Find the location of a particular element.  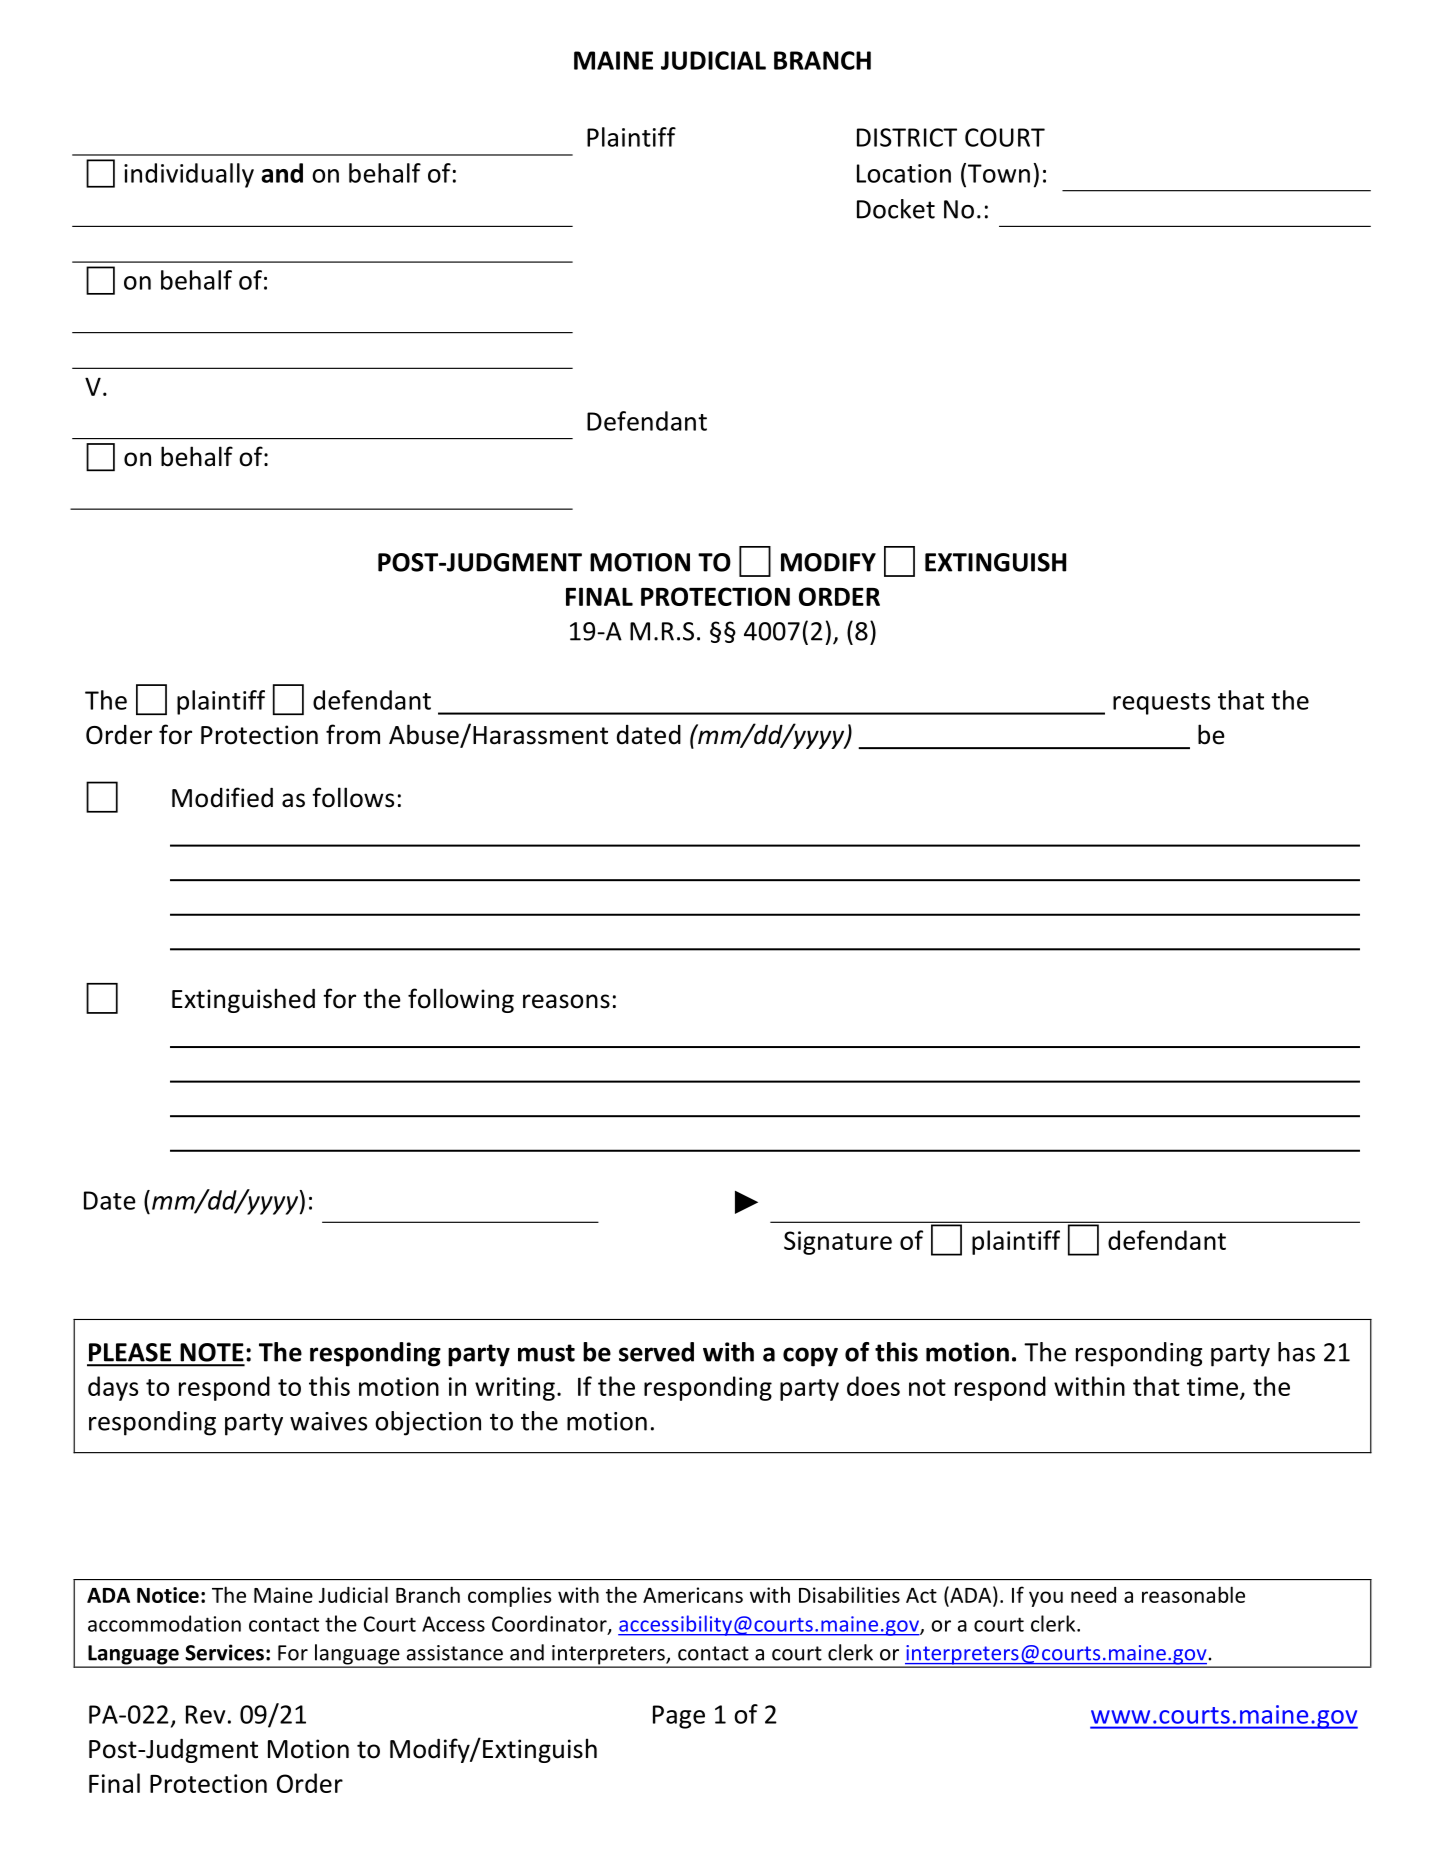

follows is located at coordinates (353, 797).
